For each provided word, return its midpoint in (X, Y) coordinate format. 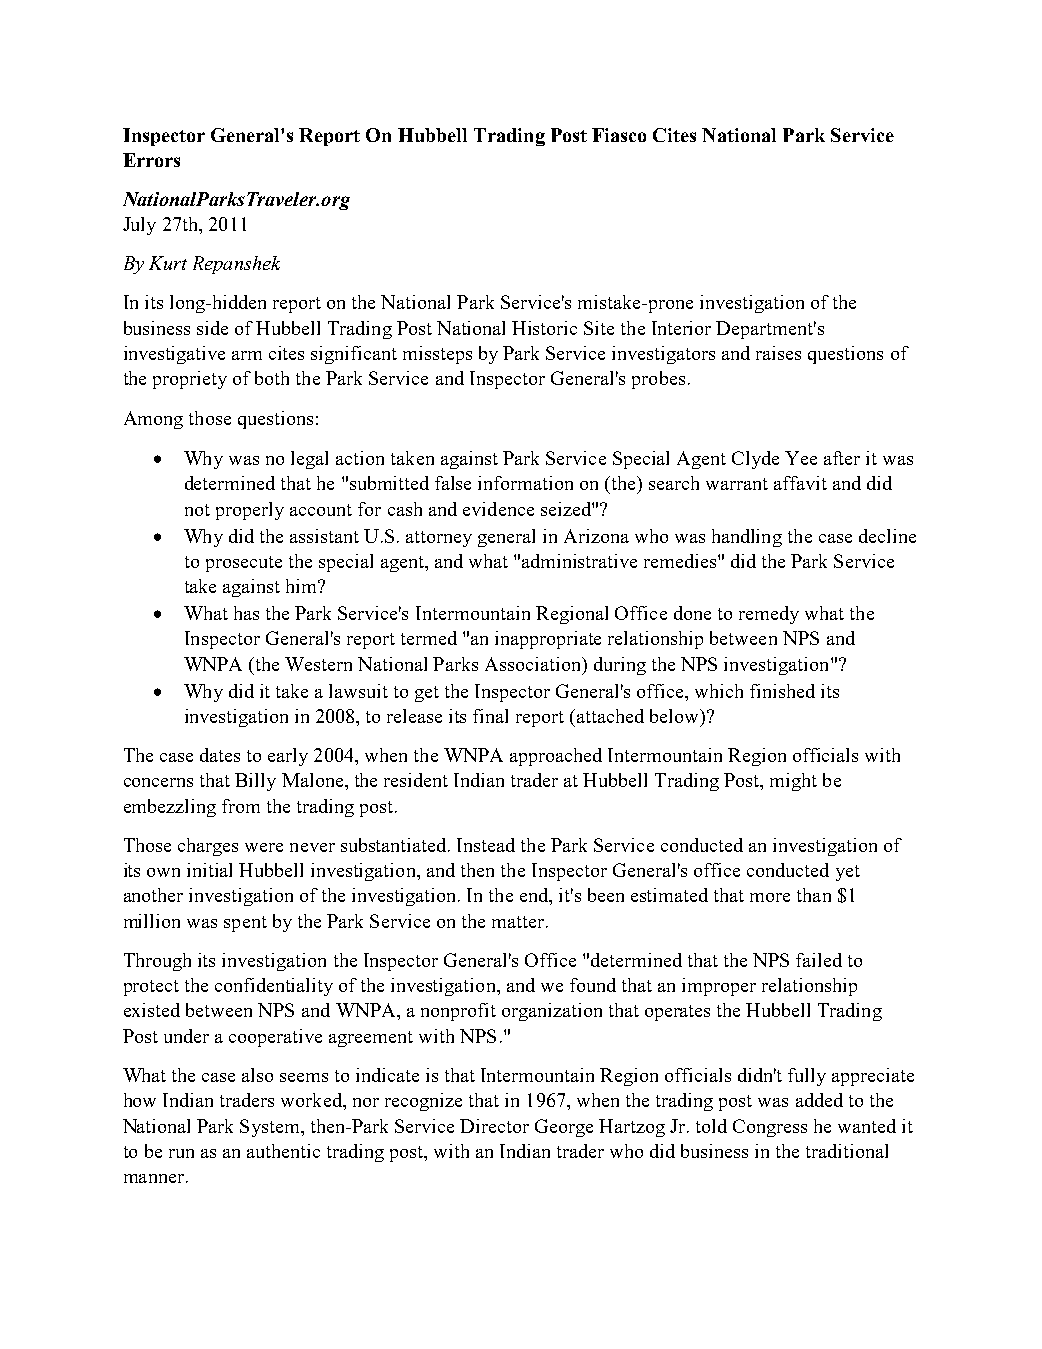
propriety (190, 380)
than (814, 895)
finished (782, 691)
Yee (801, 458)
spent (245, 924)
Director (494, 1126)
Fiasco (619, 135)
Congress (770, 1128)
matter (518, 922)
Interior (681, 328)
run (181, 1153)
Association (534, 665)
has (246, 613)
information (525, 483)
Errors (151, 160)
